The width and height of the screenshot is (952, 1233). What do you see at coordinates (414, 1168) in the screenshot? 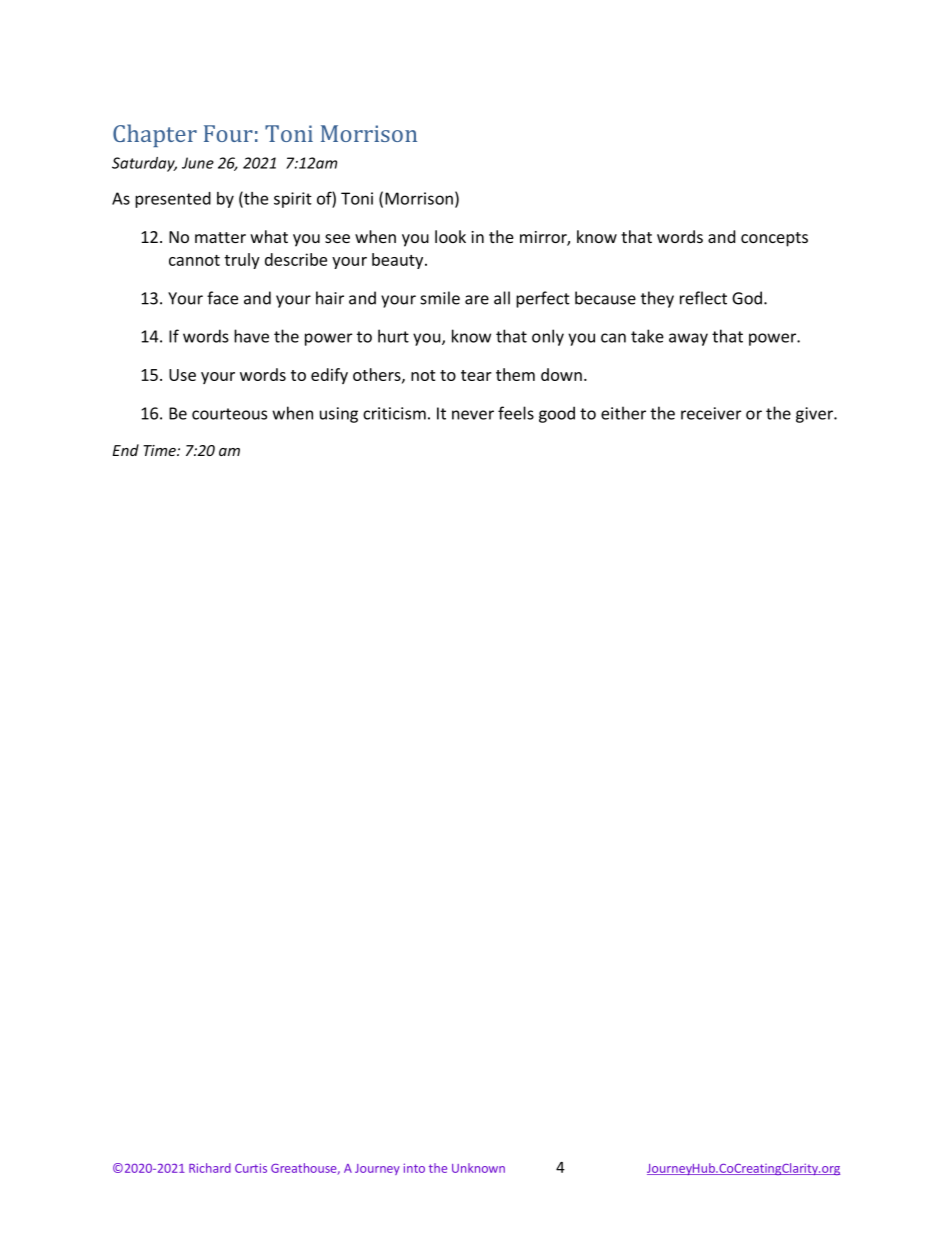
I see `into` at bounding box center [414, 1168].
